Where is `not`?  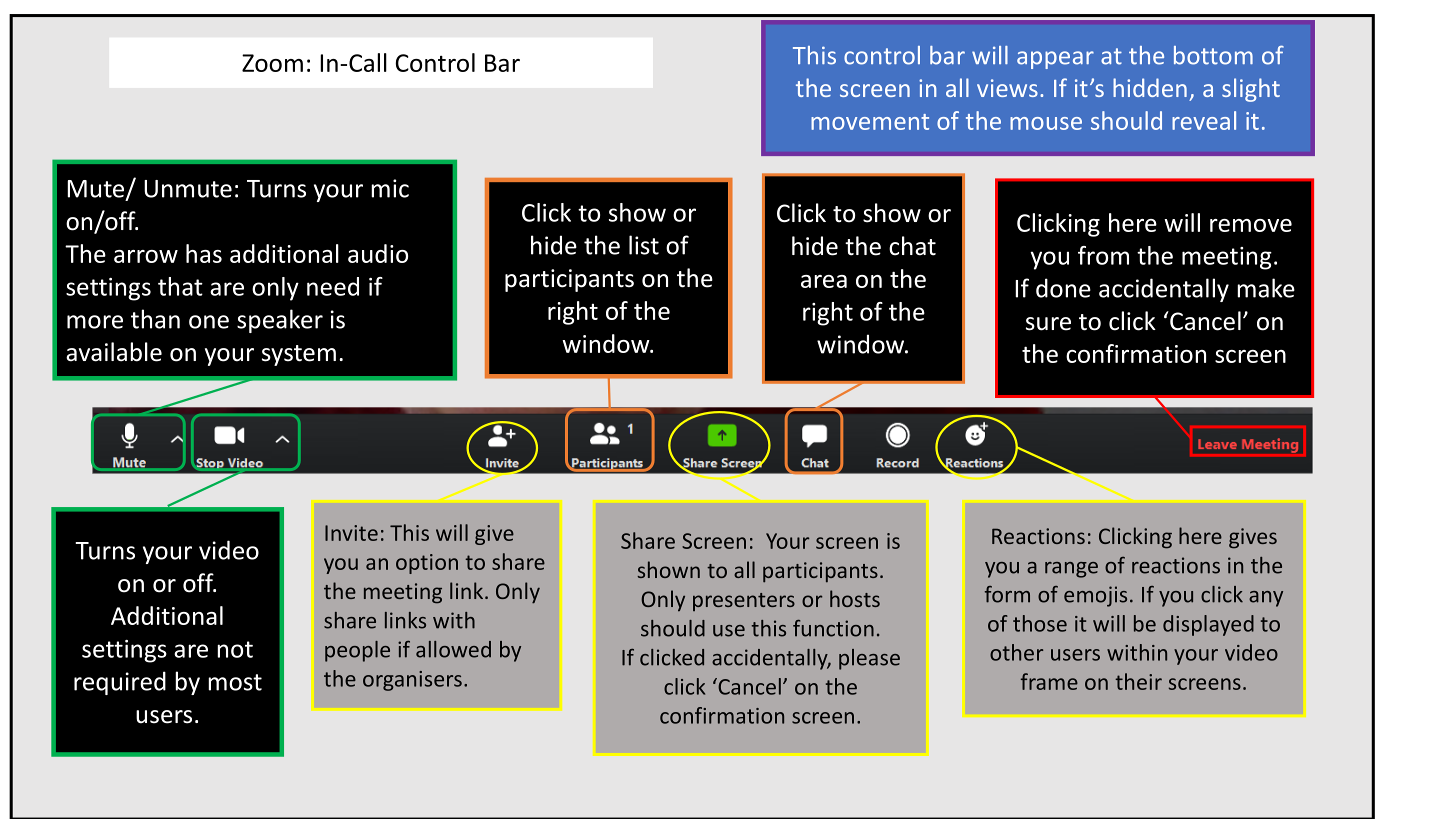
not is located at coordinates (235, 649).
